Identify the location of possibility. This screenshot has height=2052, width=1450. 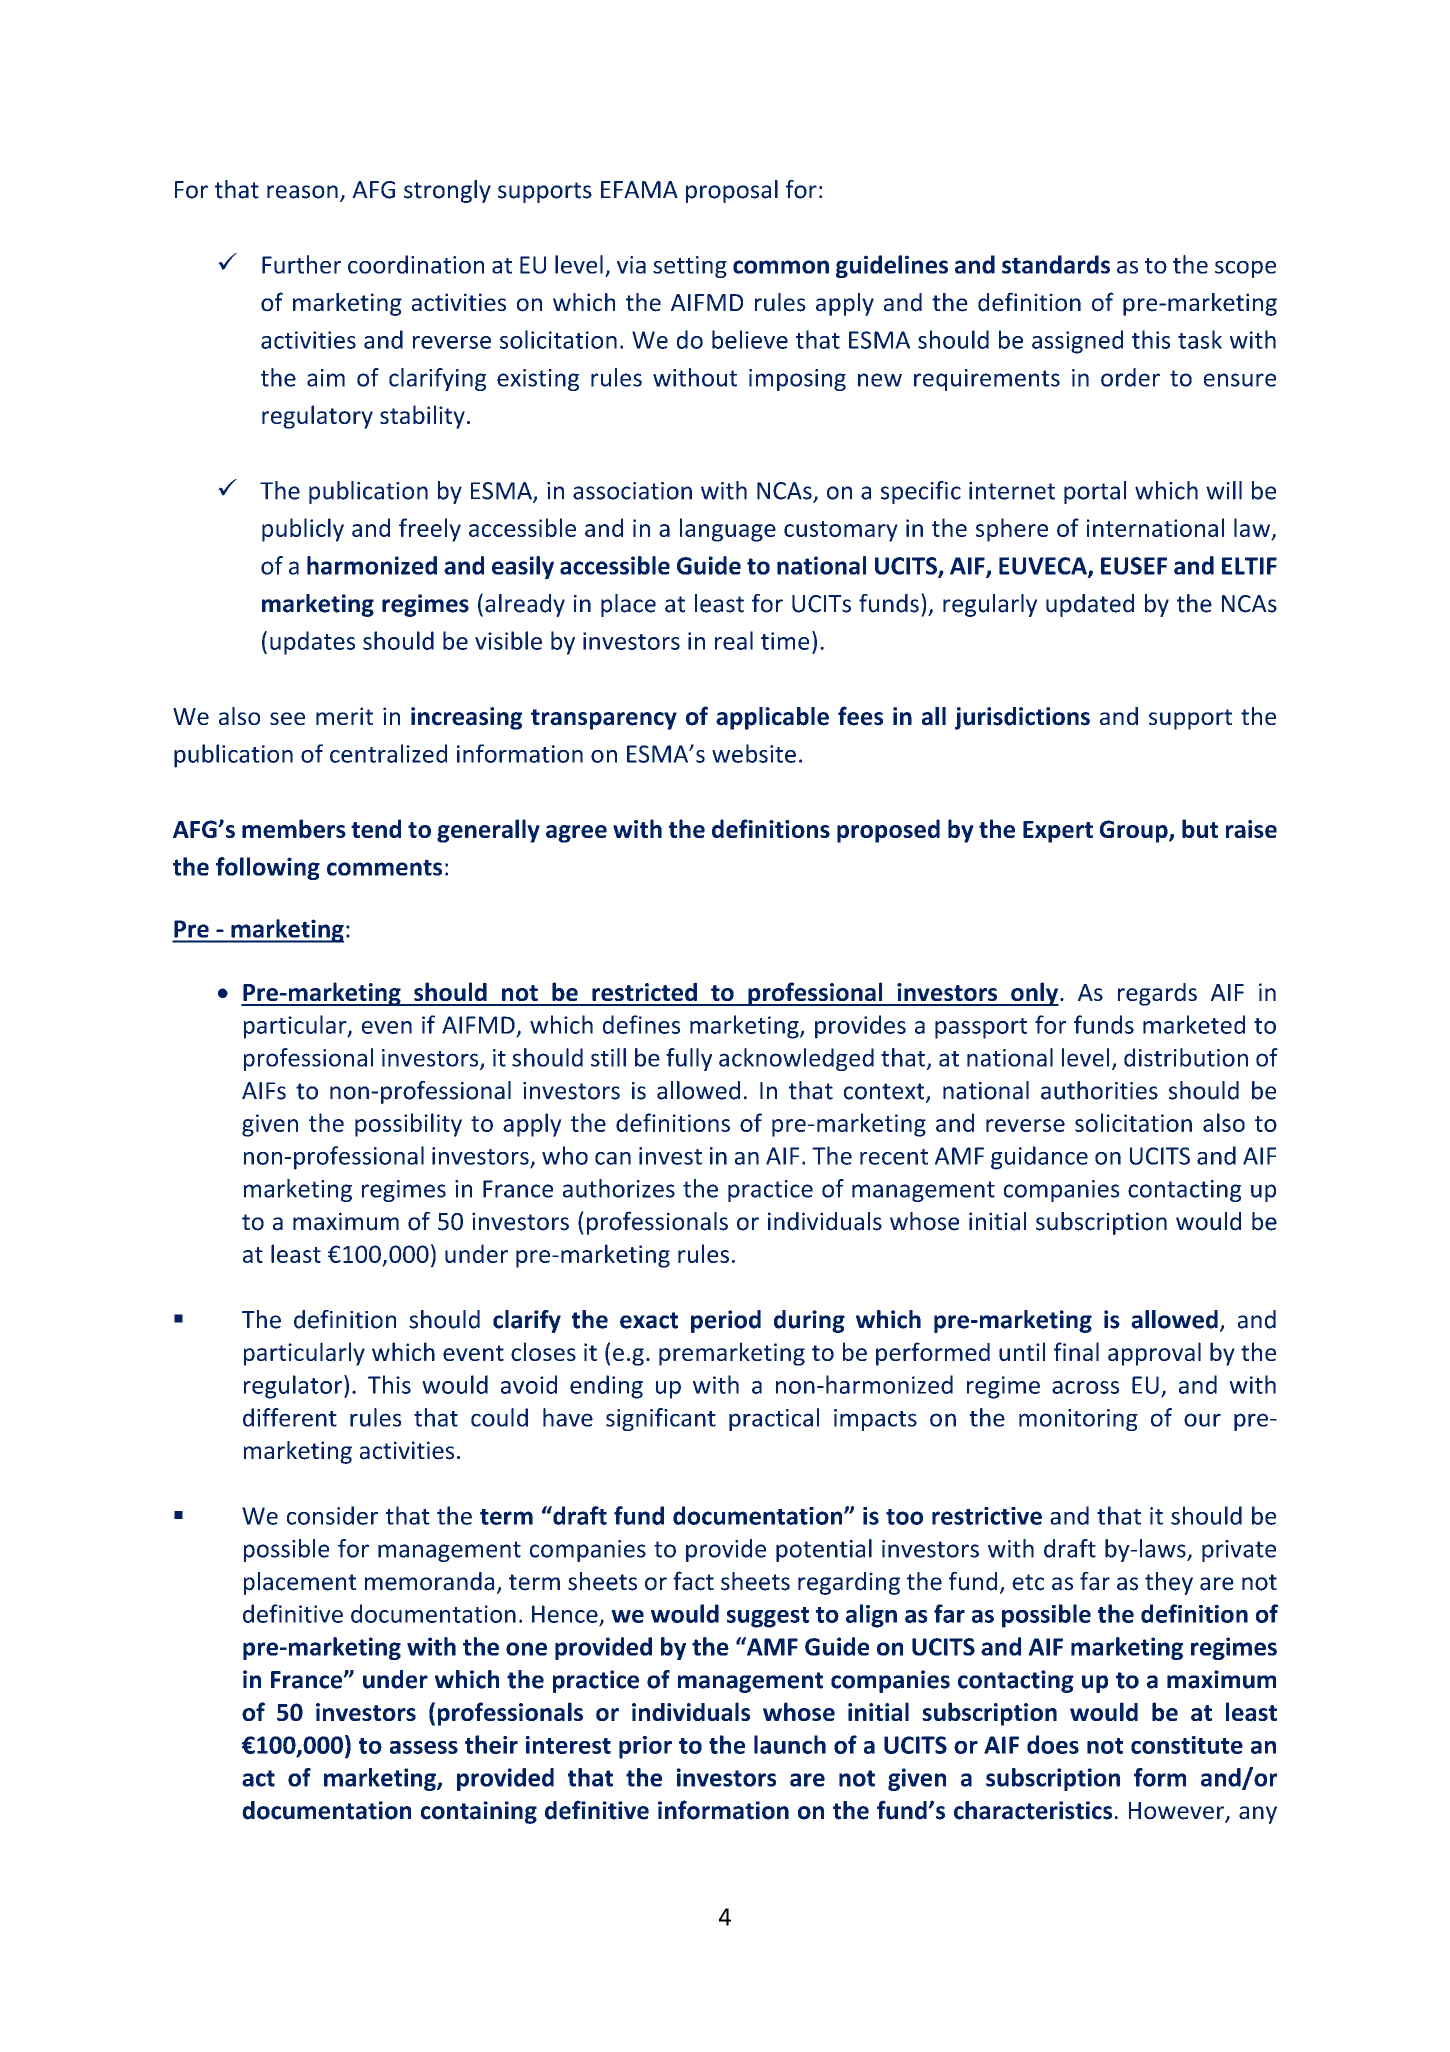
(408, 1125).
